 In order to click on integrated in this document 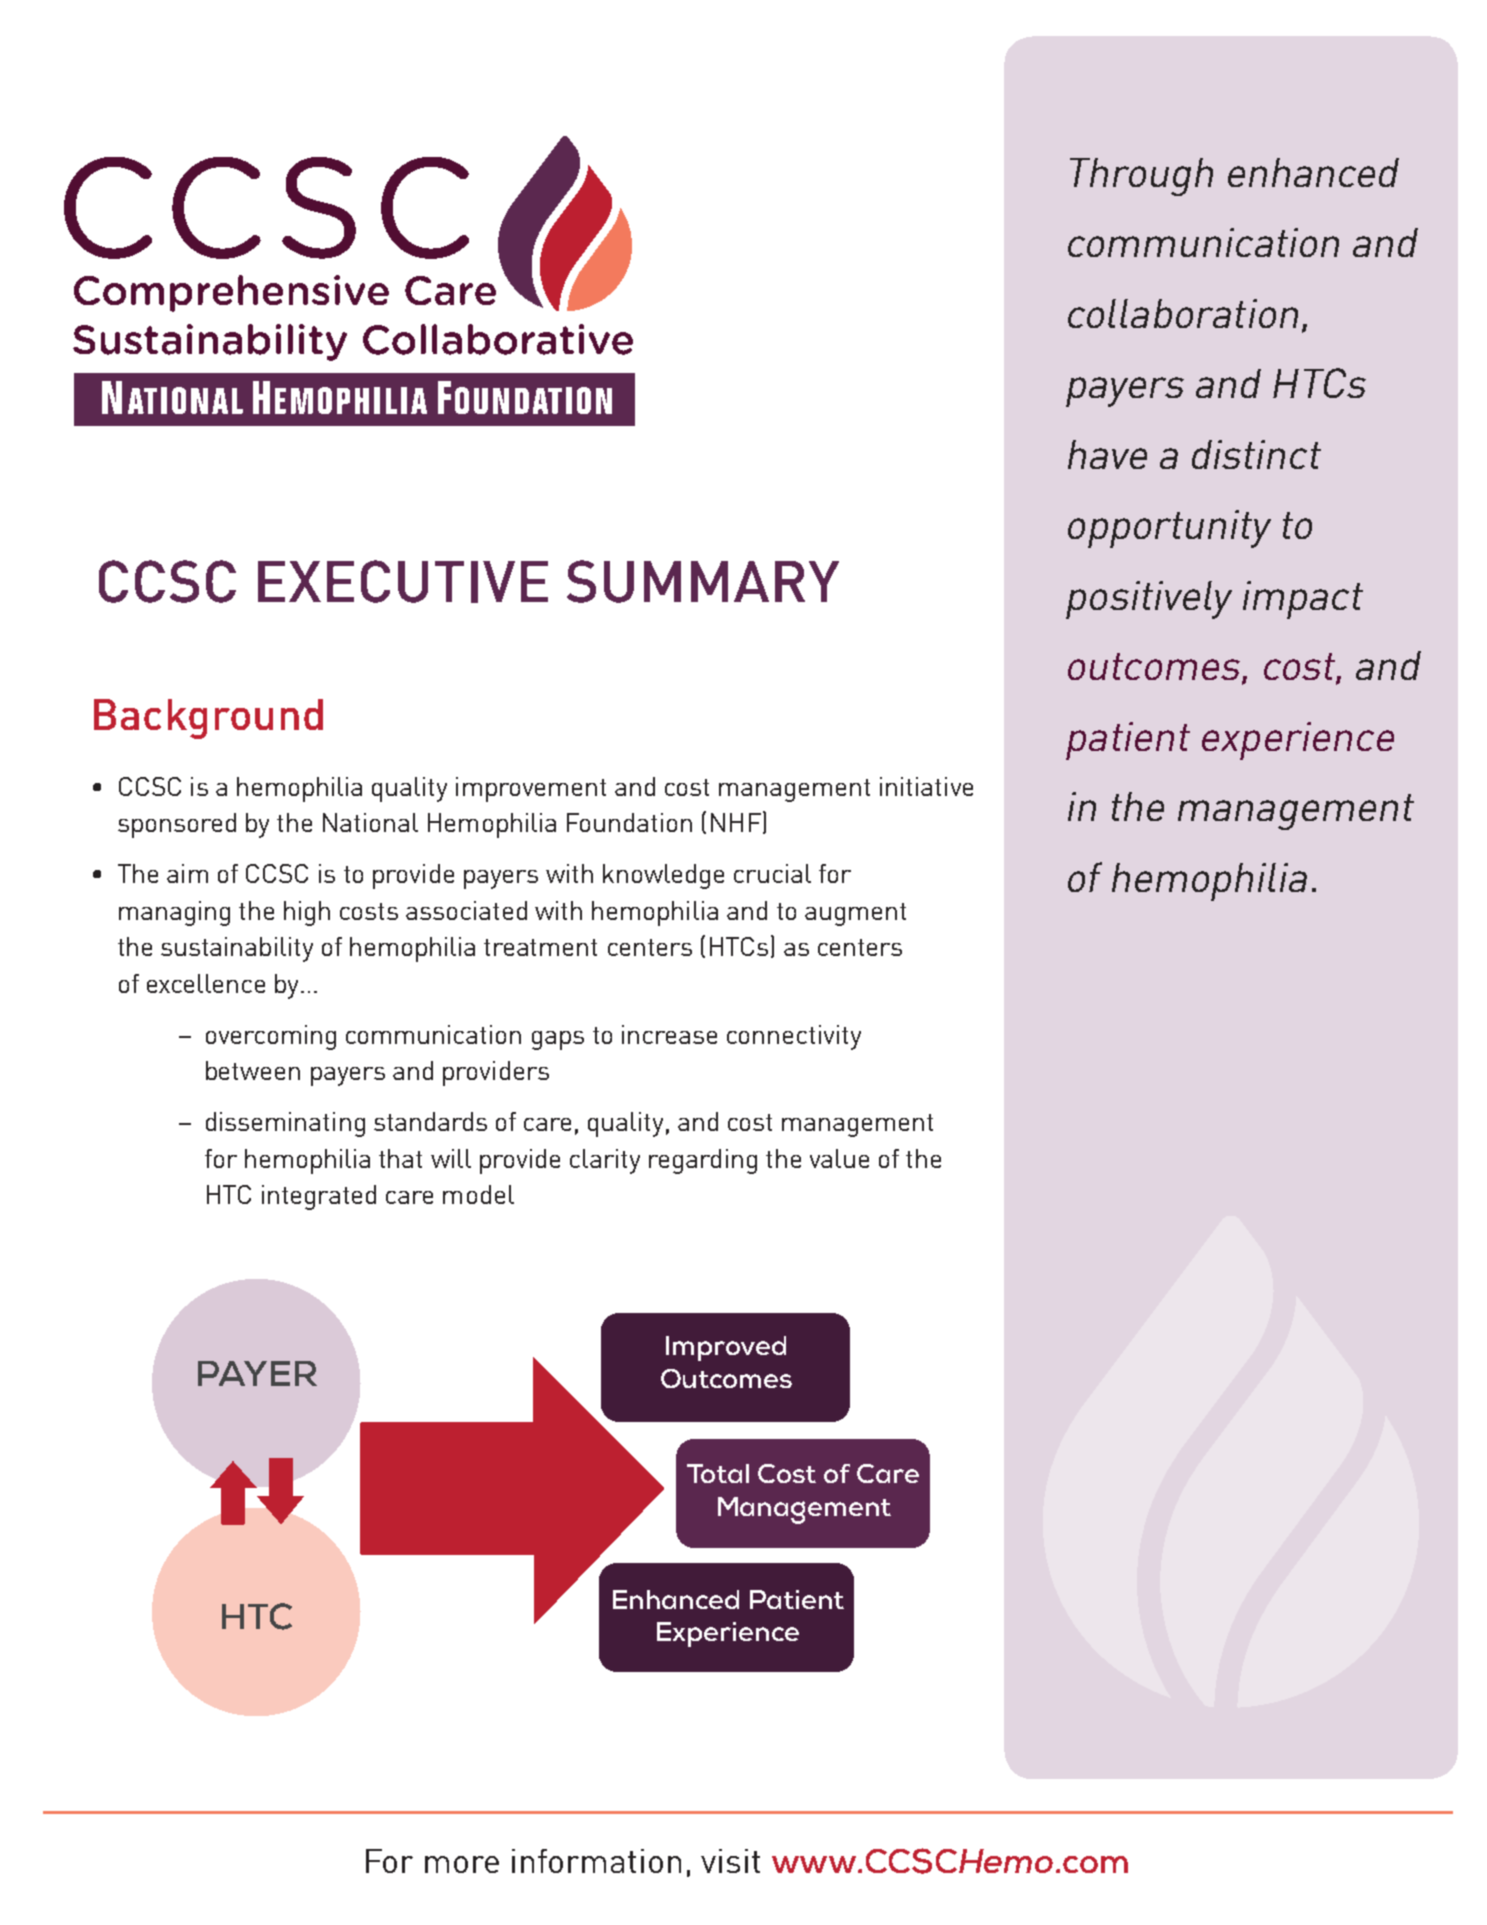, I will do `click(319, 1197)`.
